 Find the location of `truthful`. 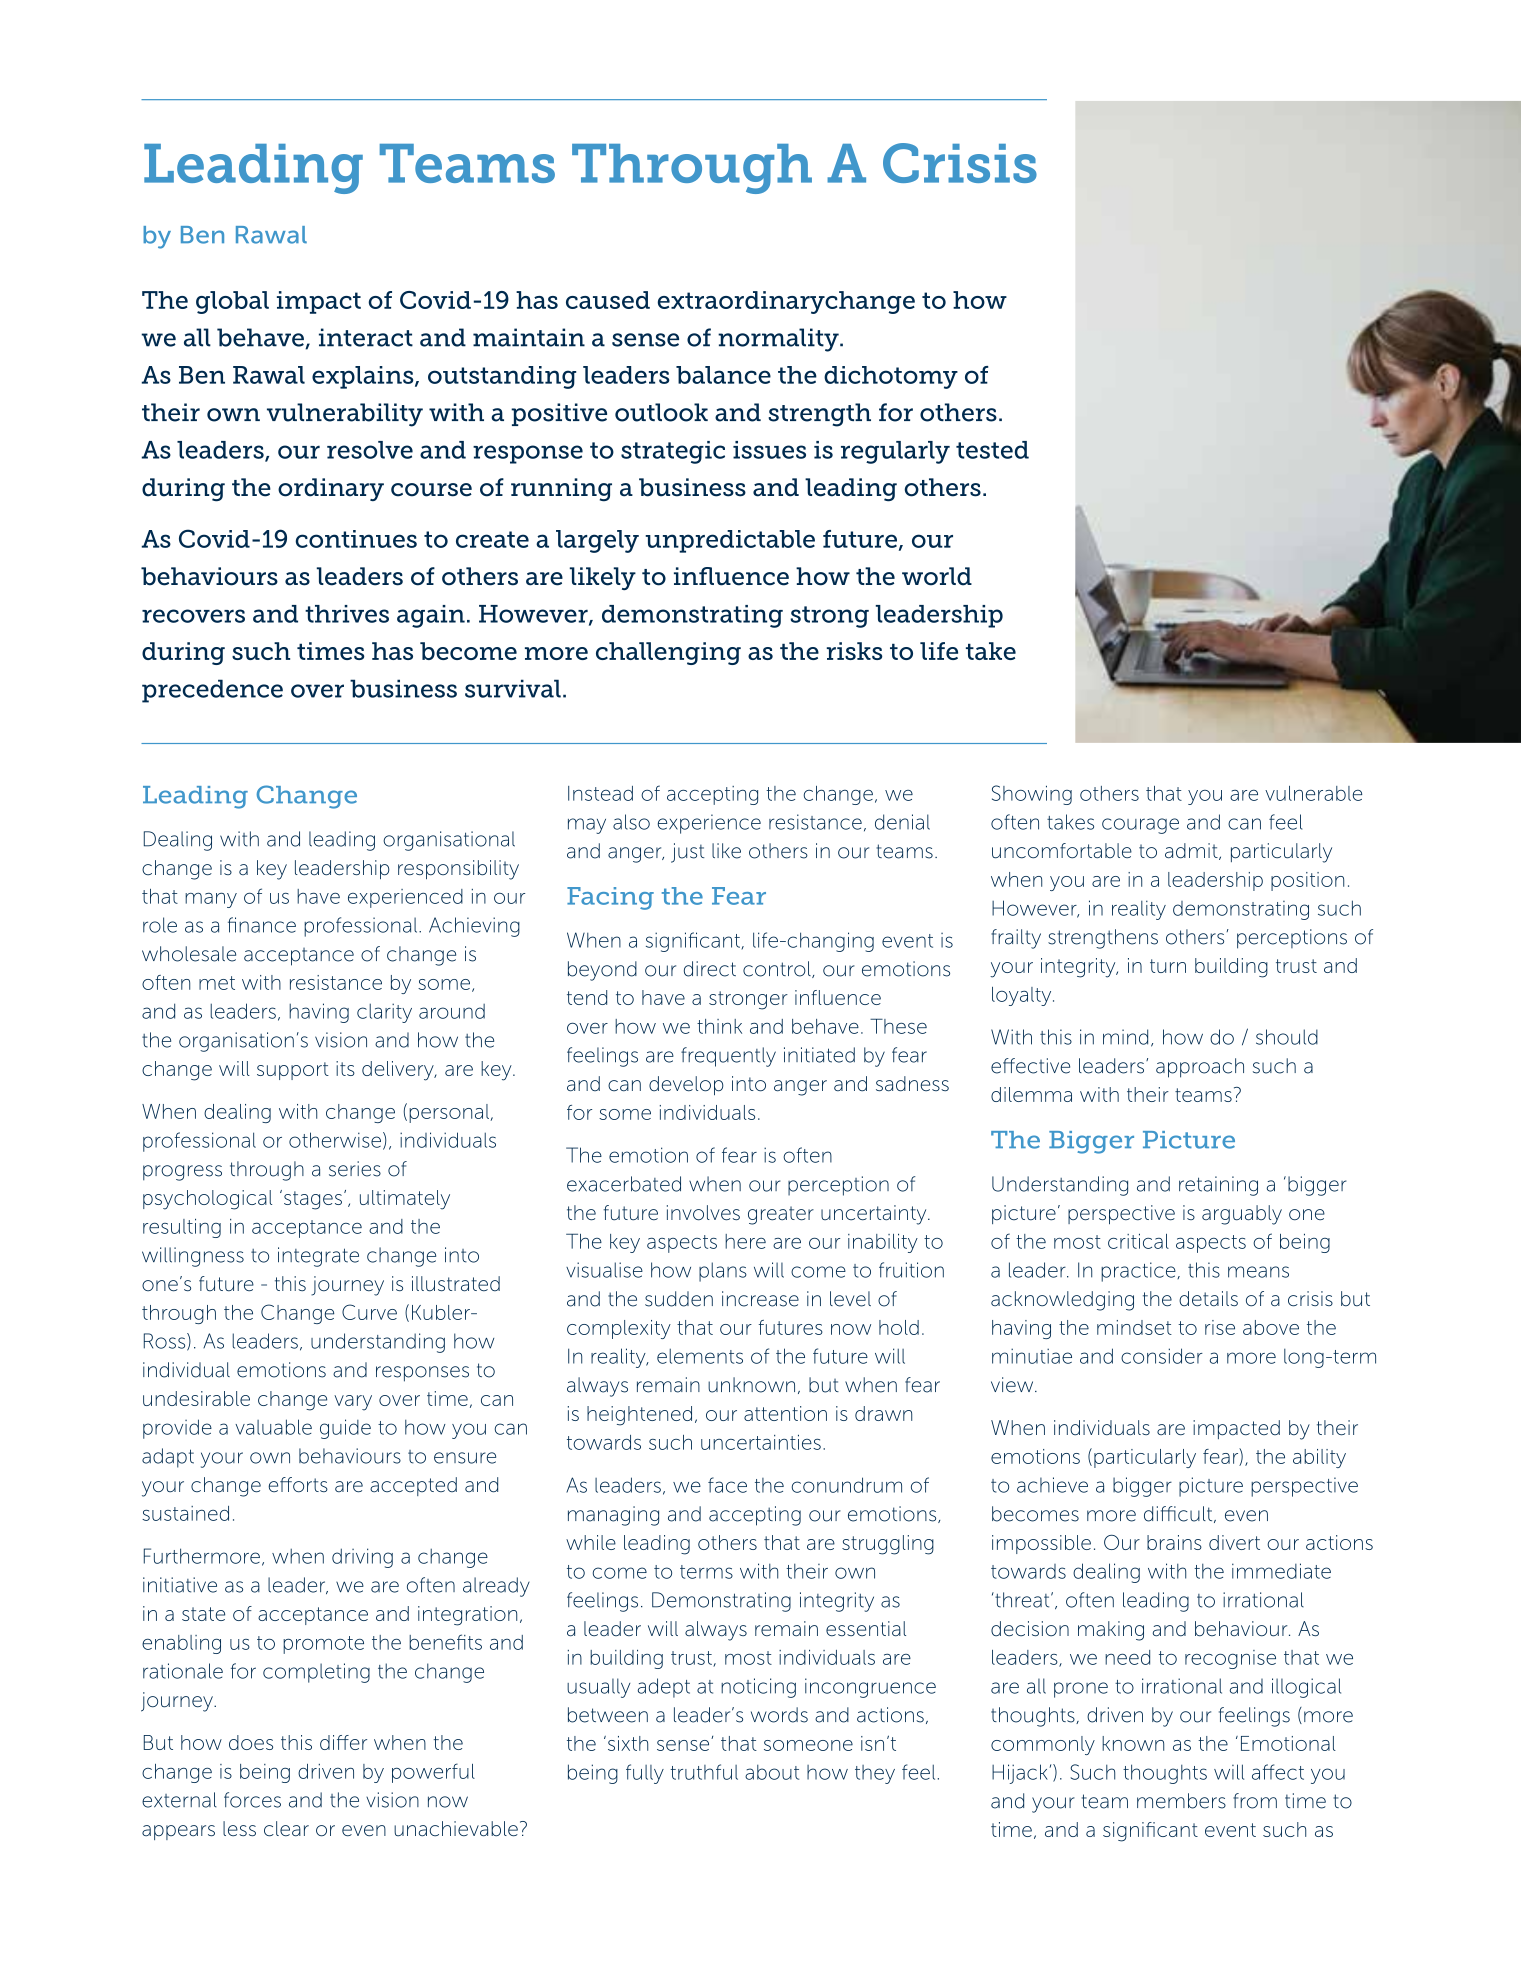

truthful is located at coordinates (704, 1772).
